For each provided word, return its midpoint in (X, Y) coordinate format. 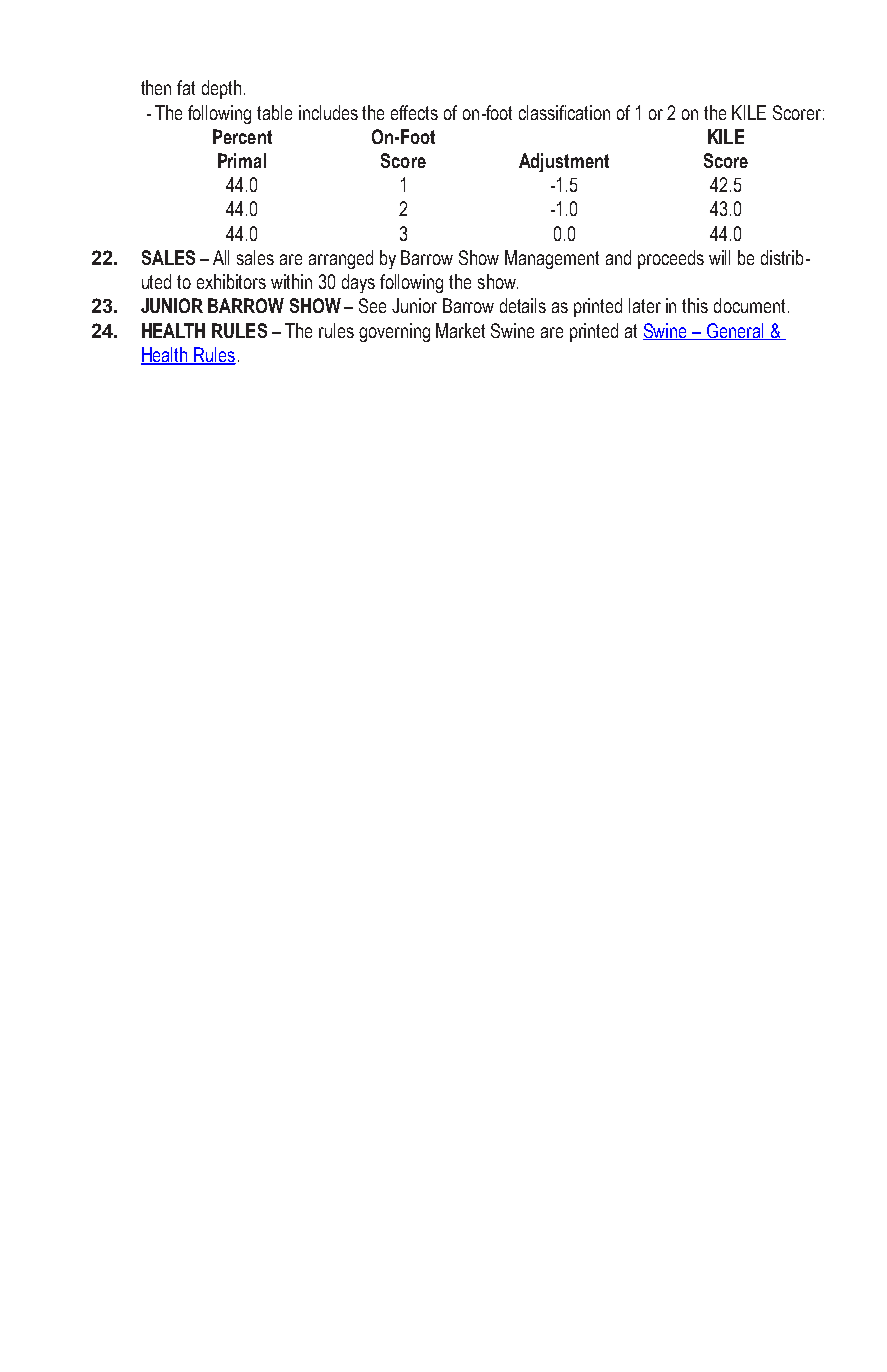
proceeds (671, 259)
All (221, 257)
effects (414, 112)
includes (328, 112)
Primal (242, 160)
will (719, 257)
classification (564, 112)
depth (221, 89)
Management (552, 259)
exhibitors (231, 281)
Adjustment (564, 162)
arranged (341, 259)
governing (394, 332)
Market (460, 330)
